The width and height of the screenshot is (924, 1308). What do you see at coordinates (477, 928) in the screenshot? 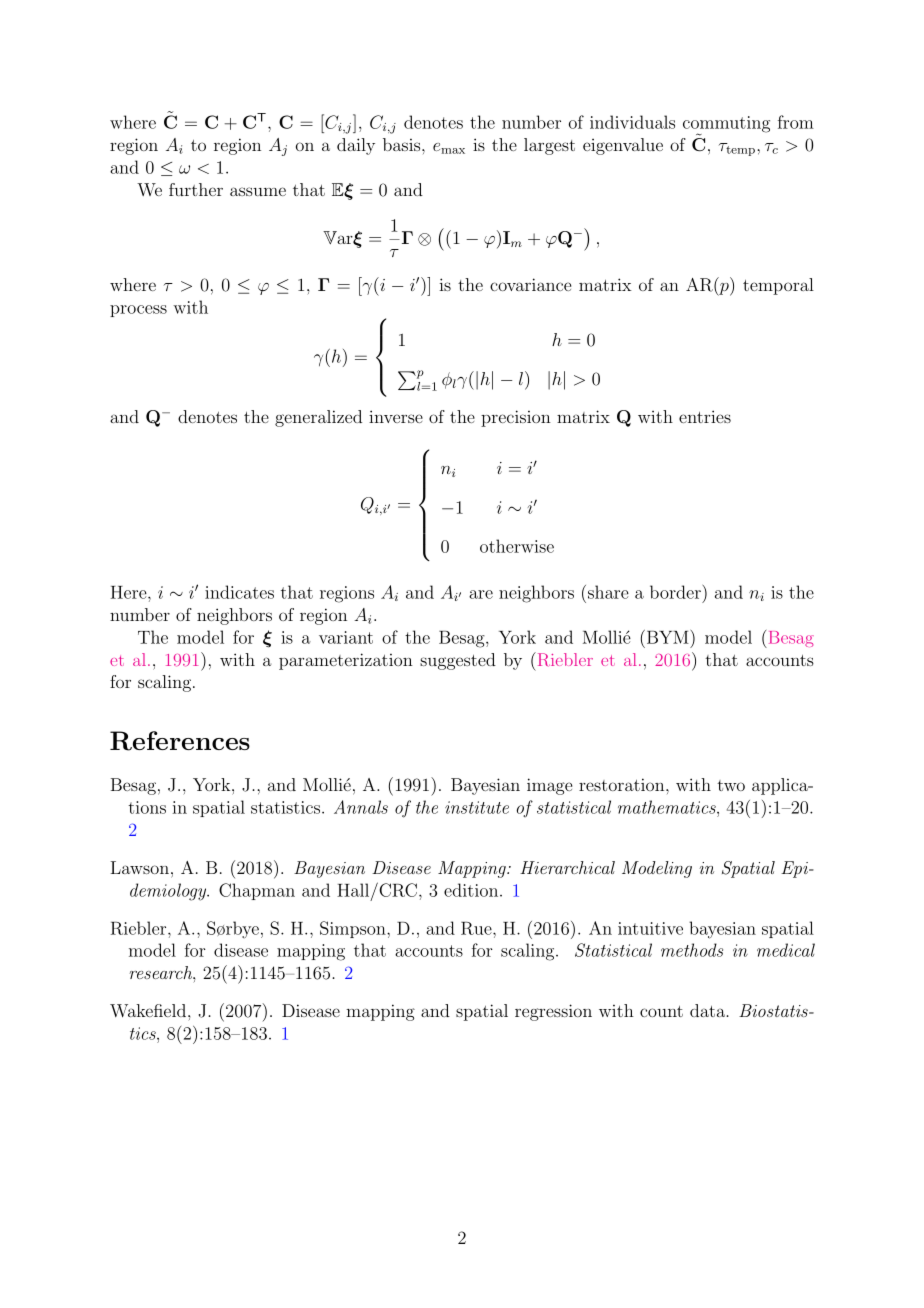
I see `Rue` at bounding box center [477, 928].
